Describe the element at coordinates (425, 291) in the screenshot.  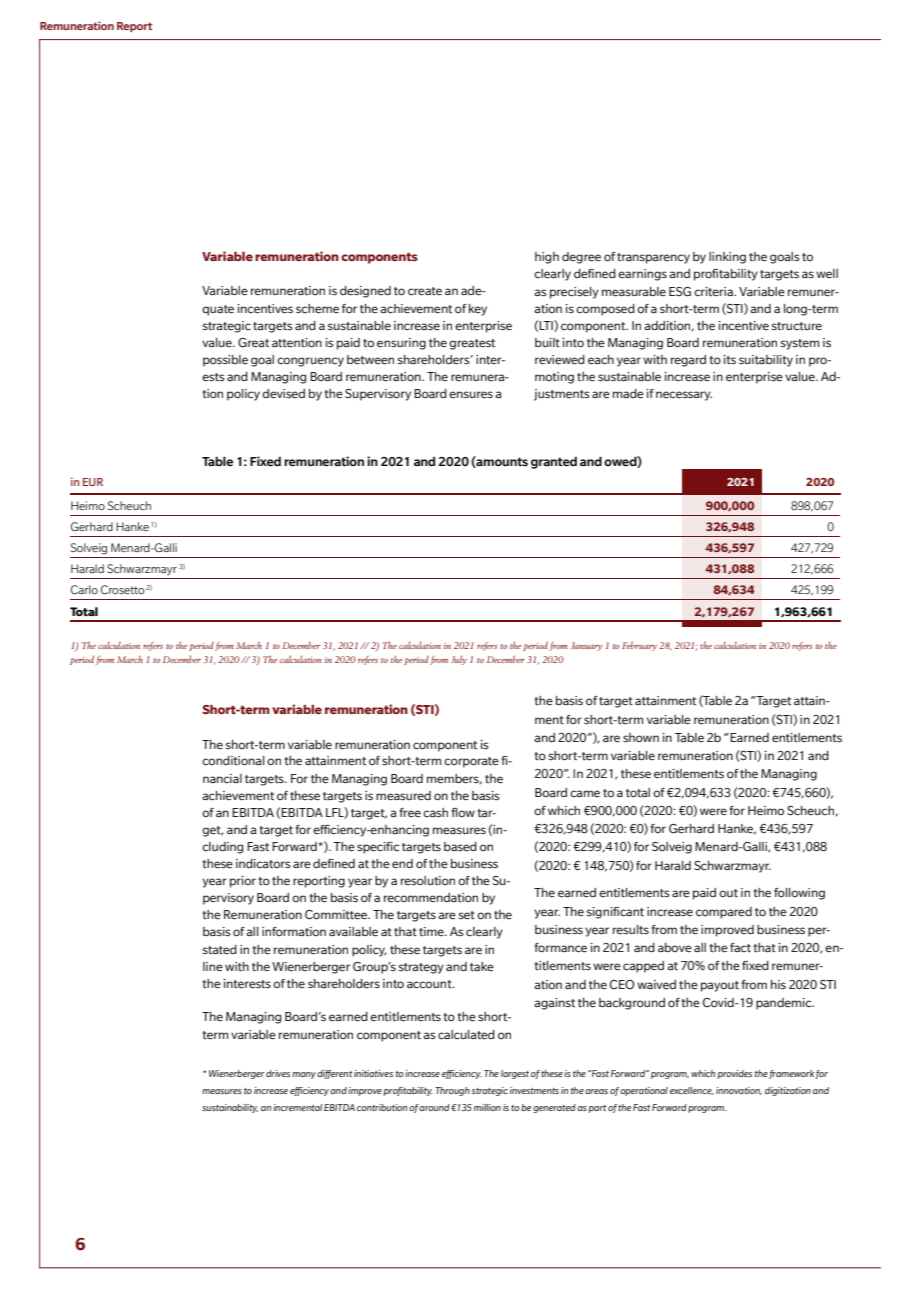
I see `create` at that location.
